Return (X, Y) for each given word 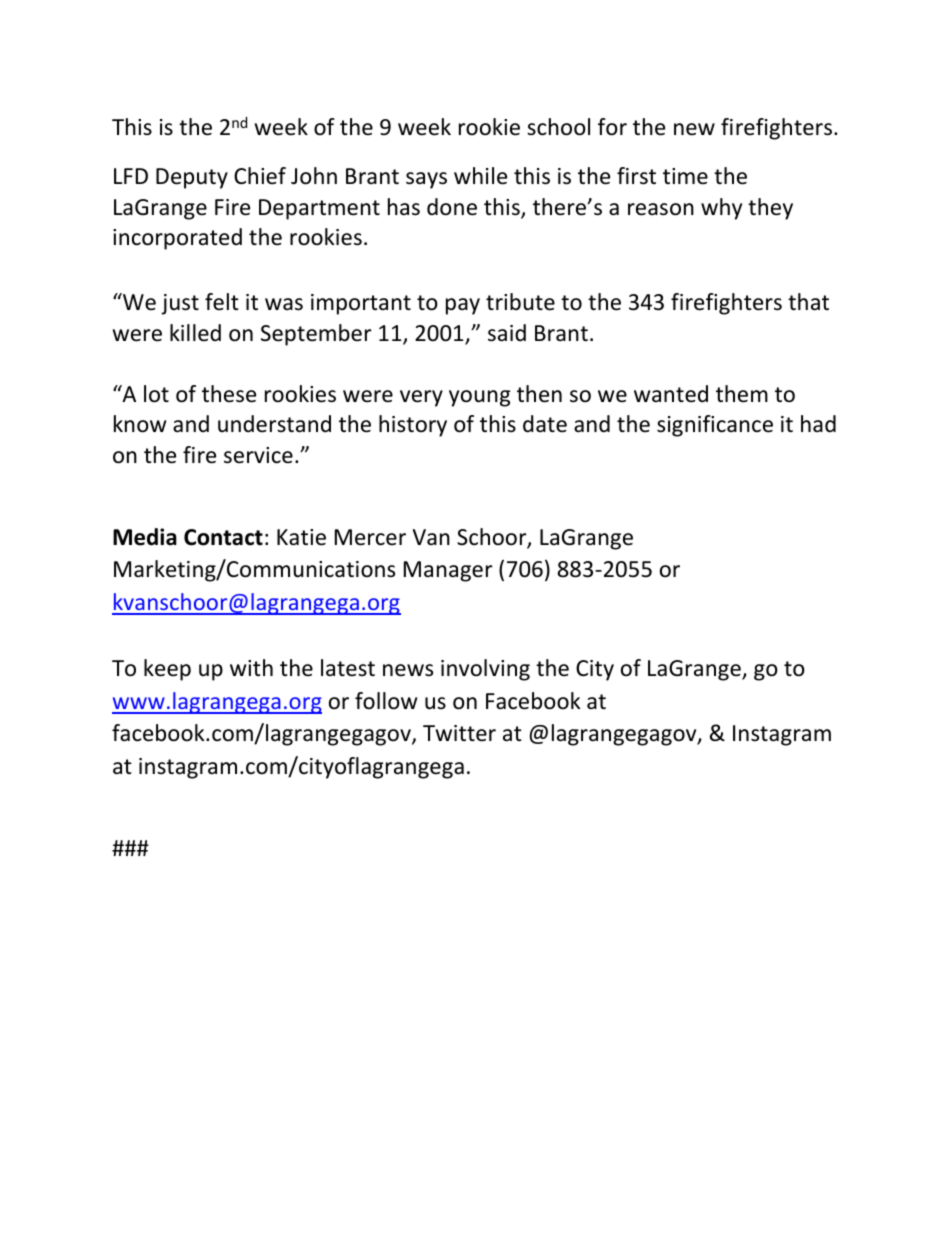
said (507, 333)
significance (715, 426)
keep (167, 670)
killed (195, 333)
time (685, 176)
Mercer (370, 537)
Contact (223, 537)
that (808, 302)
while (480, 176)
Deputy (192, 178)
